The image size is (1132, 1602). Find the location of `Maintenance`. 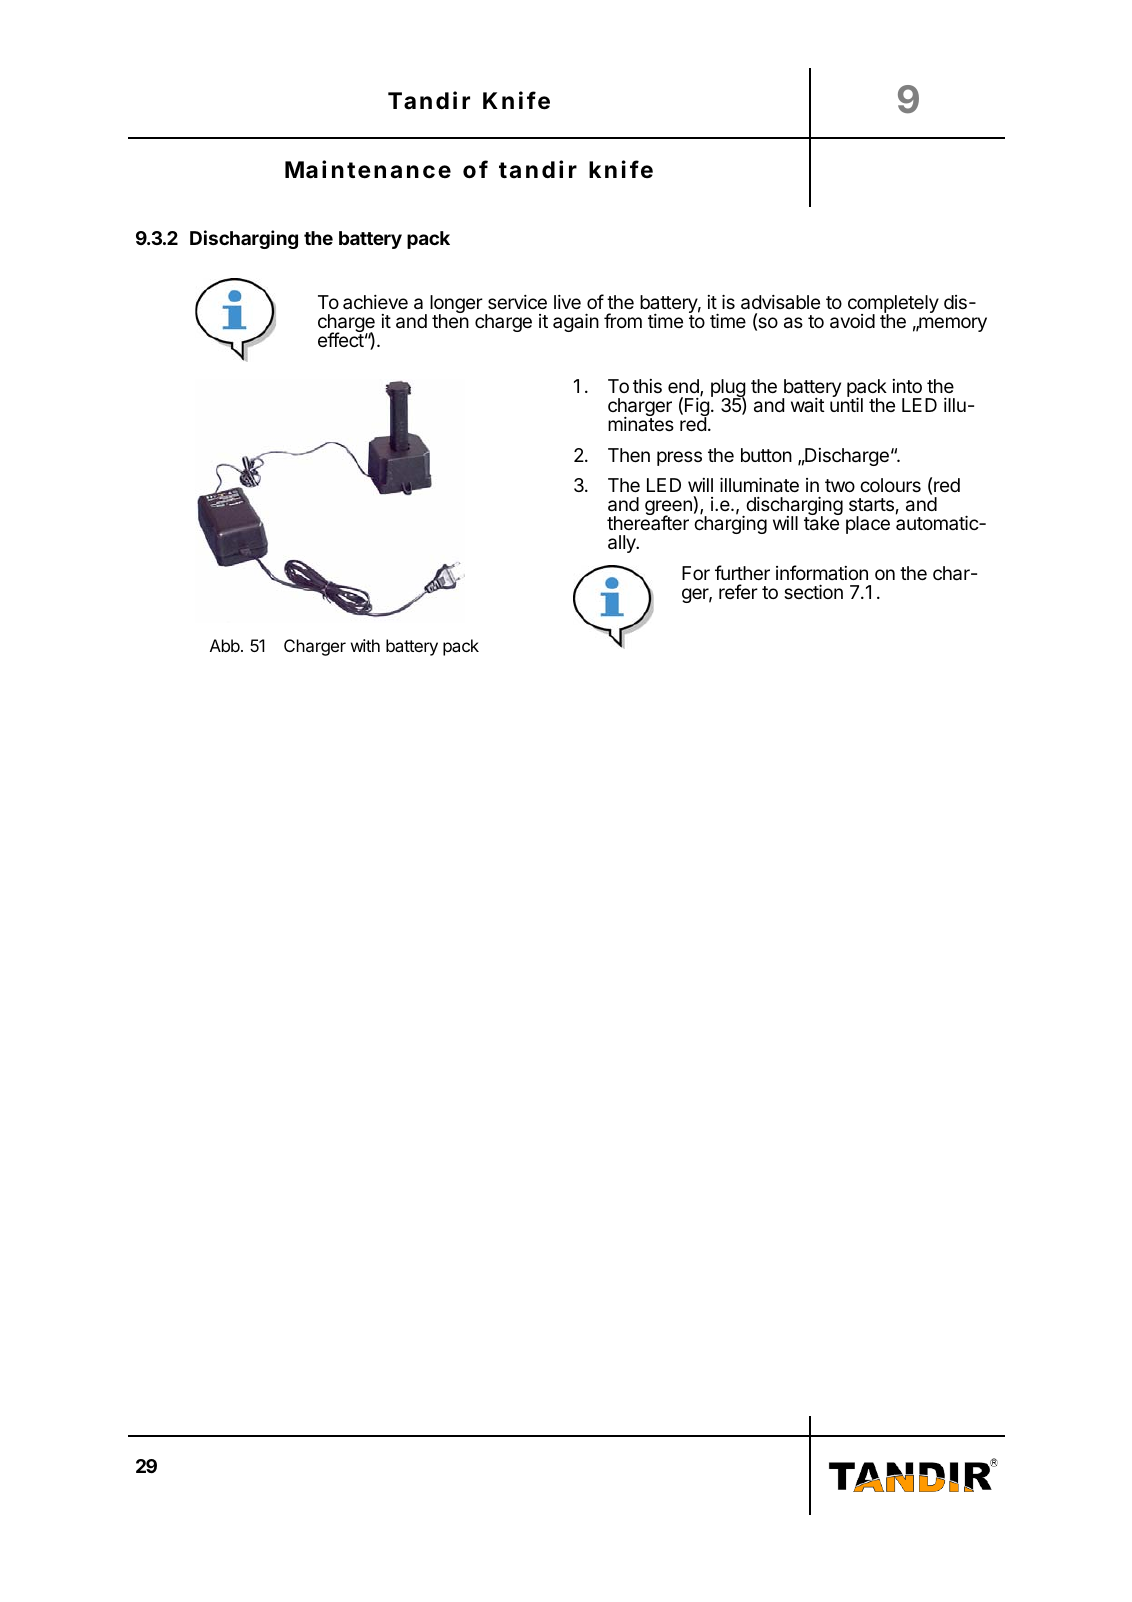

Maintenance is located at coordinates (368, 169).
